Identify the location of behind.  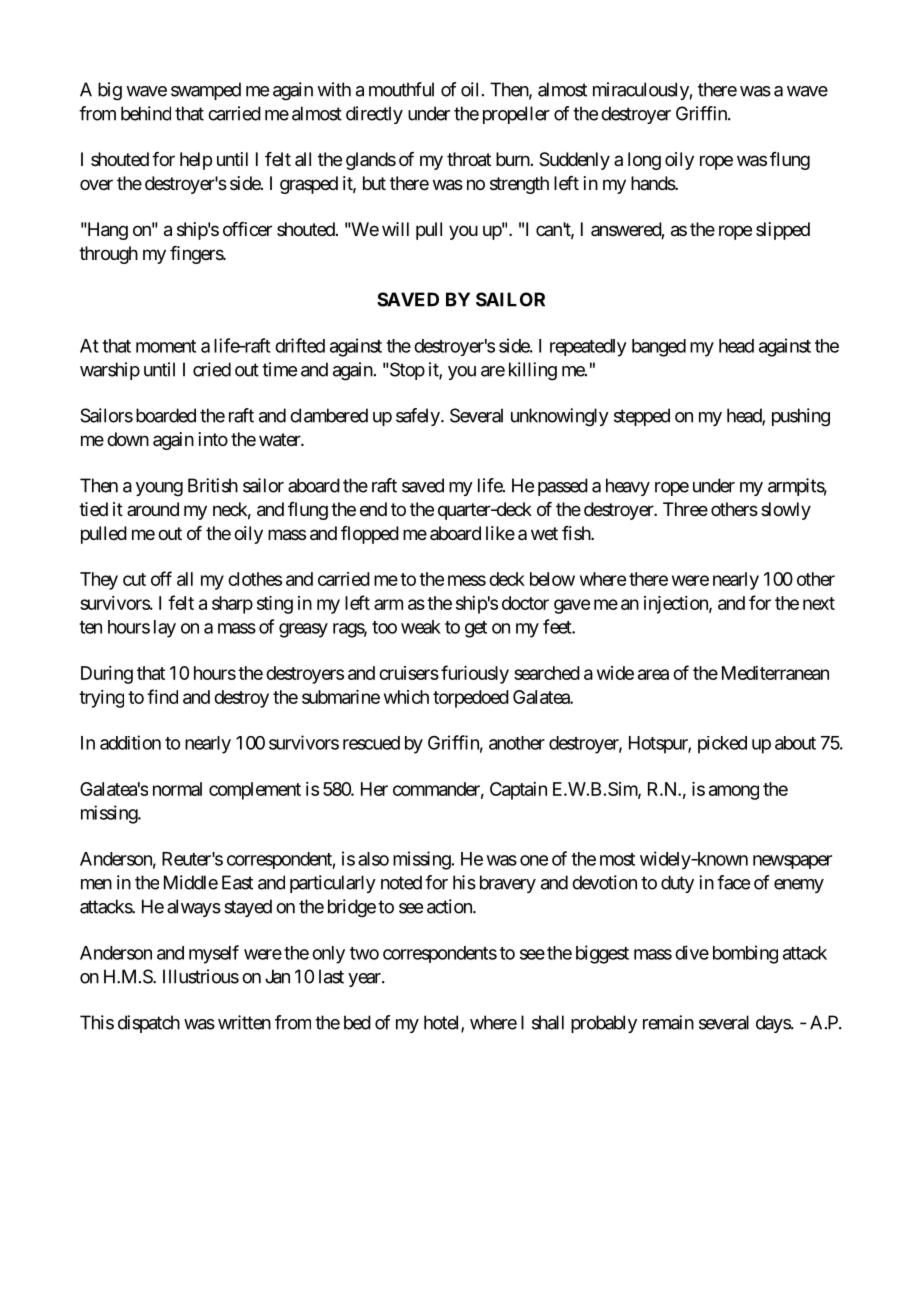
(146, 113).
